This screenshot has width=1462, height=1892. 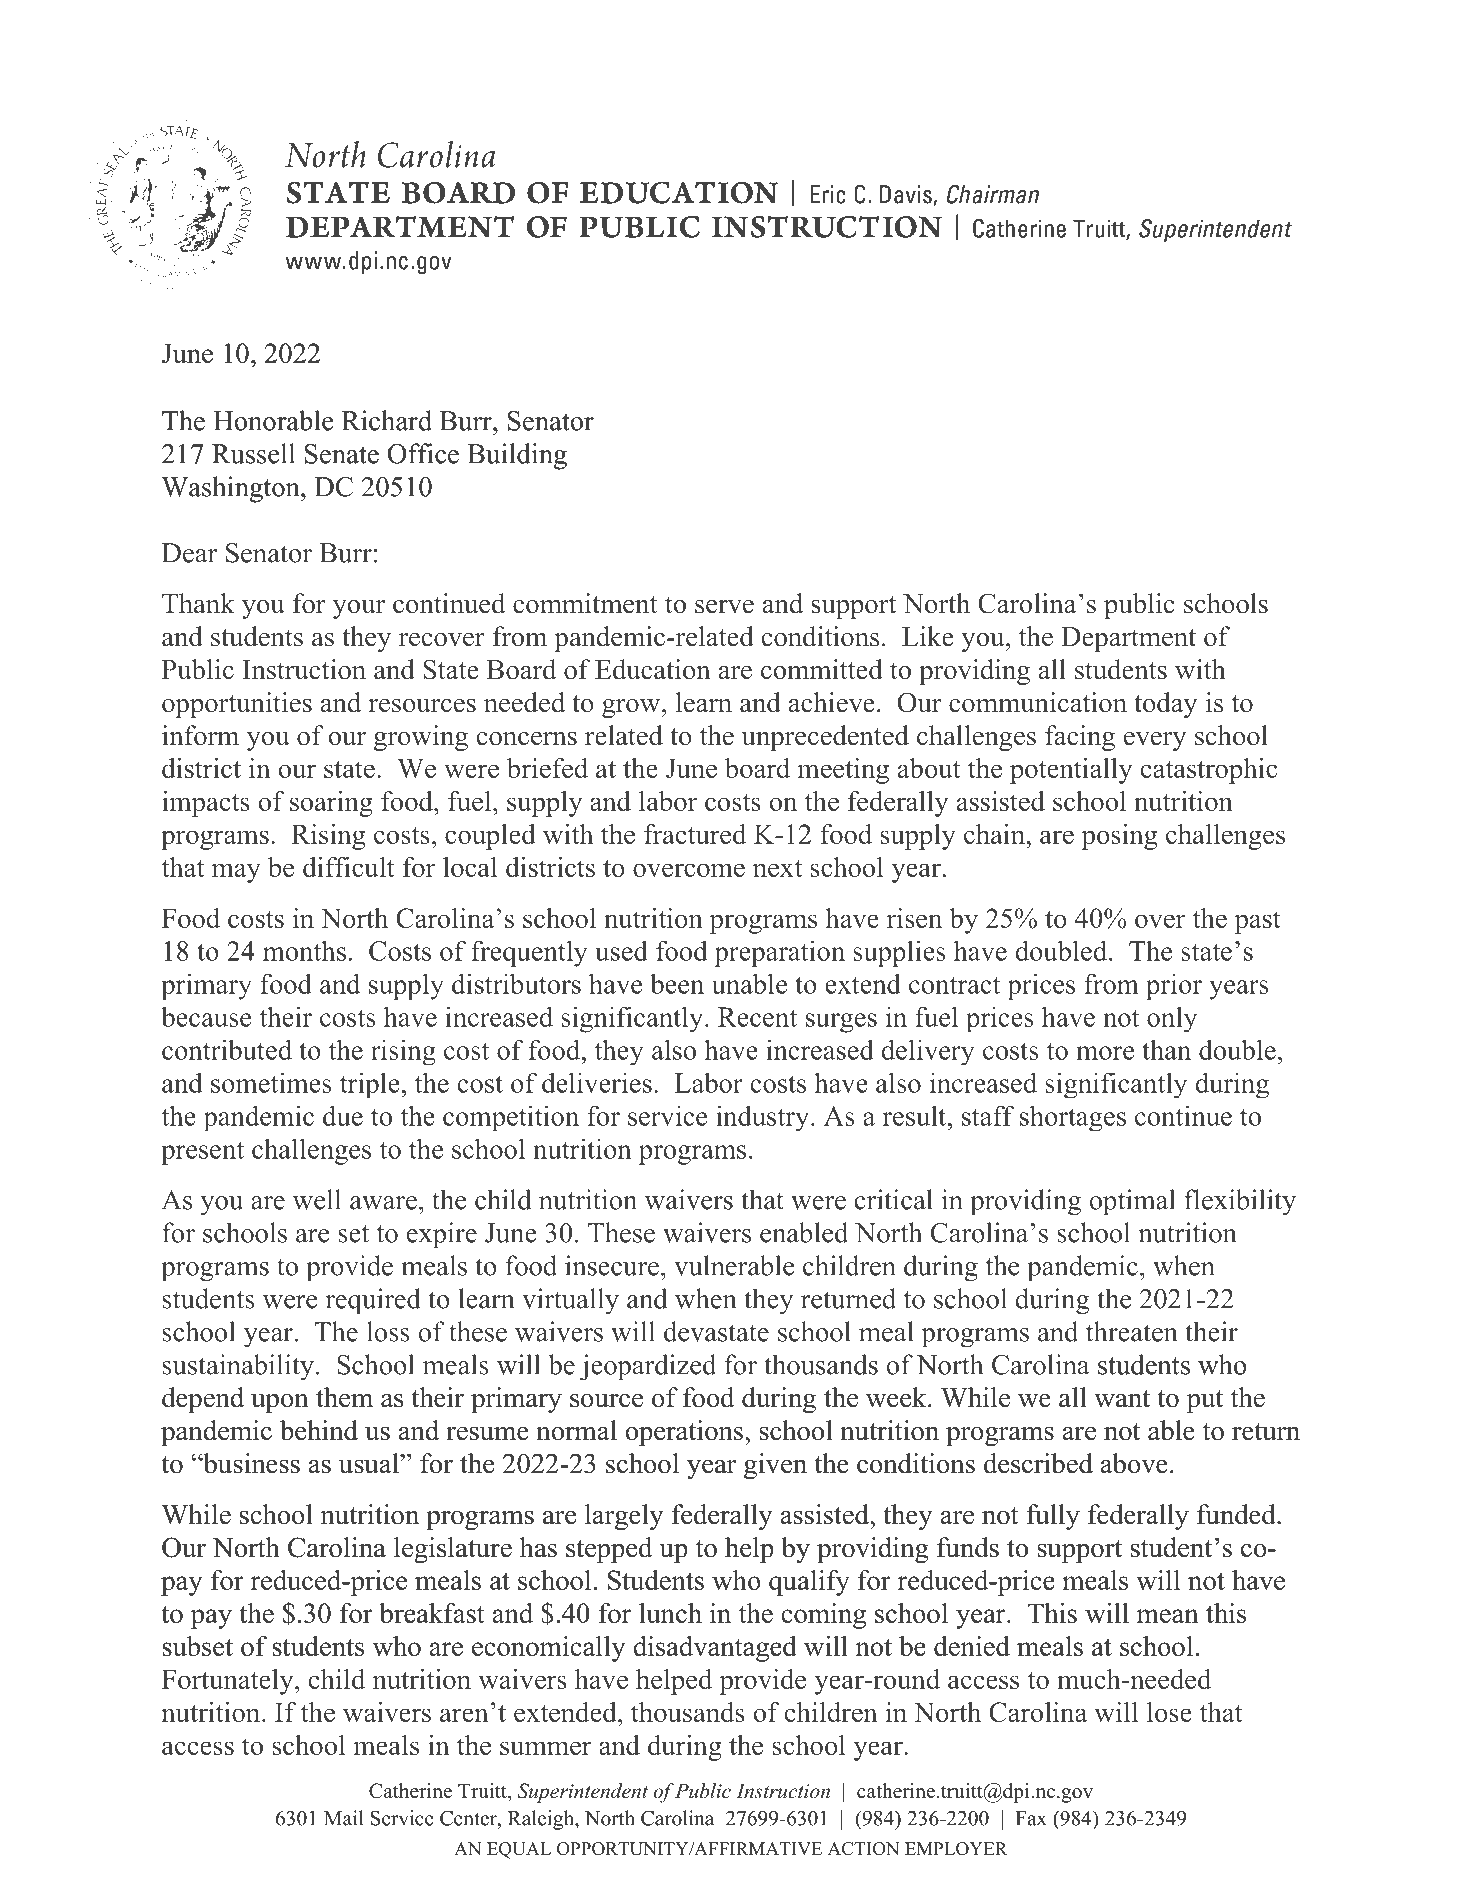 I want to click on shortages, so click(x=1073, y=1118).
